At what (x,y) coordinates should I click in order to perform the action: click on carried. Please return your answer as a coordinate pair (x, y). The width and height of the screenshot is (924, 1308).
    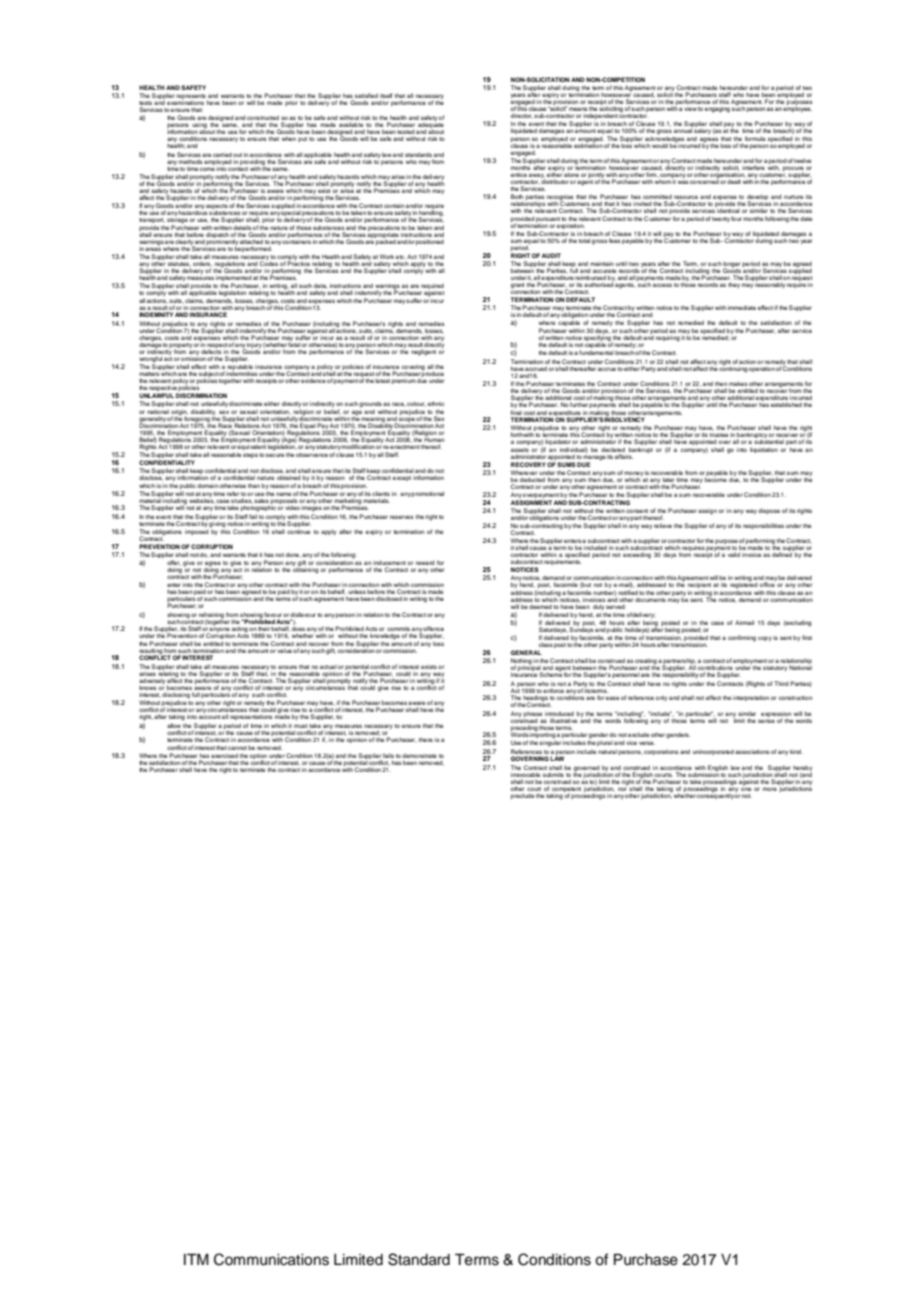
    Looking at the image, I should click on (222, 155).
